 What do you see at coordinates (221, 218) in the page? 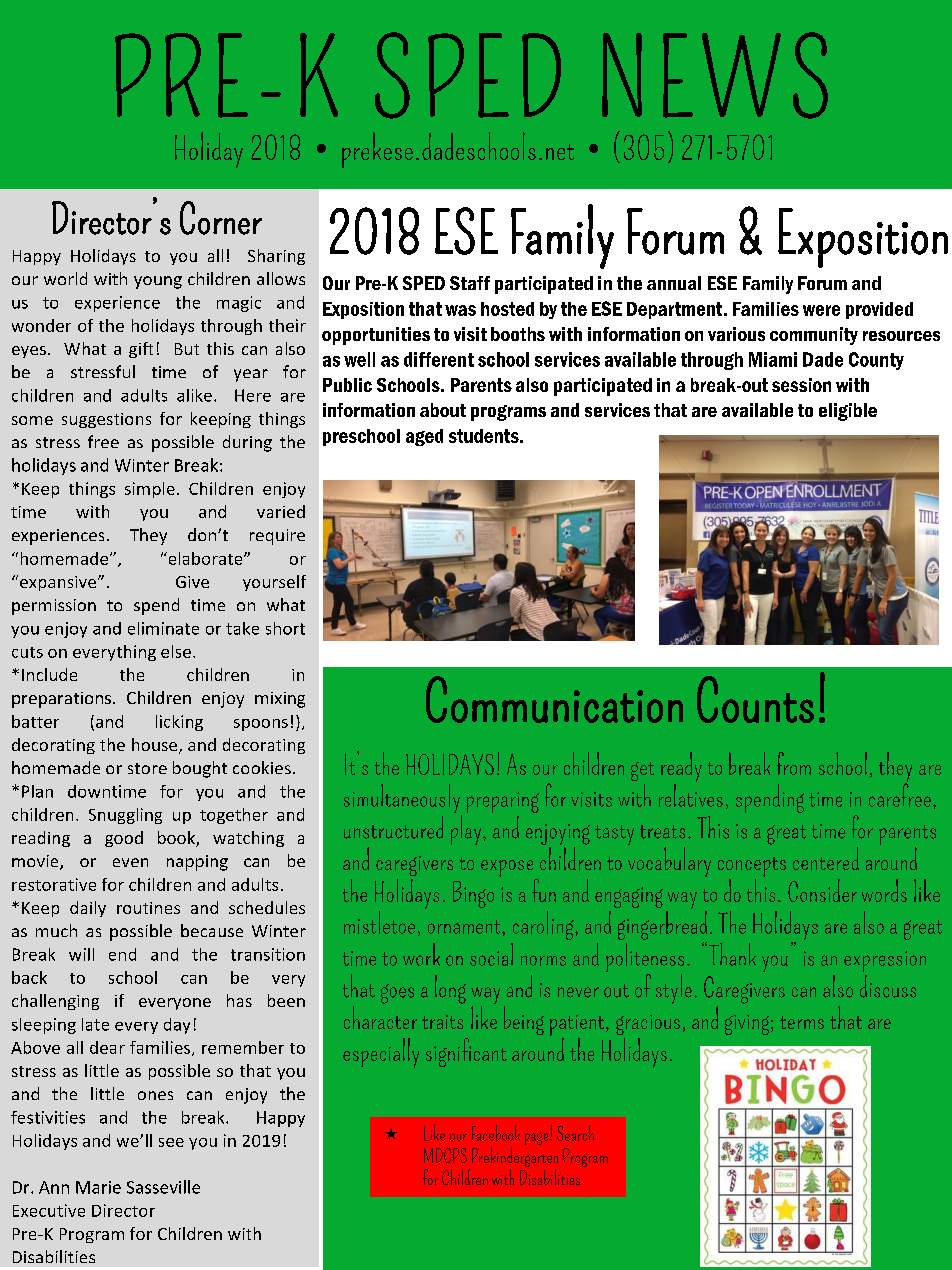
I see `Corner` at bounding box center [221, 218].
